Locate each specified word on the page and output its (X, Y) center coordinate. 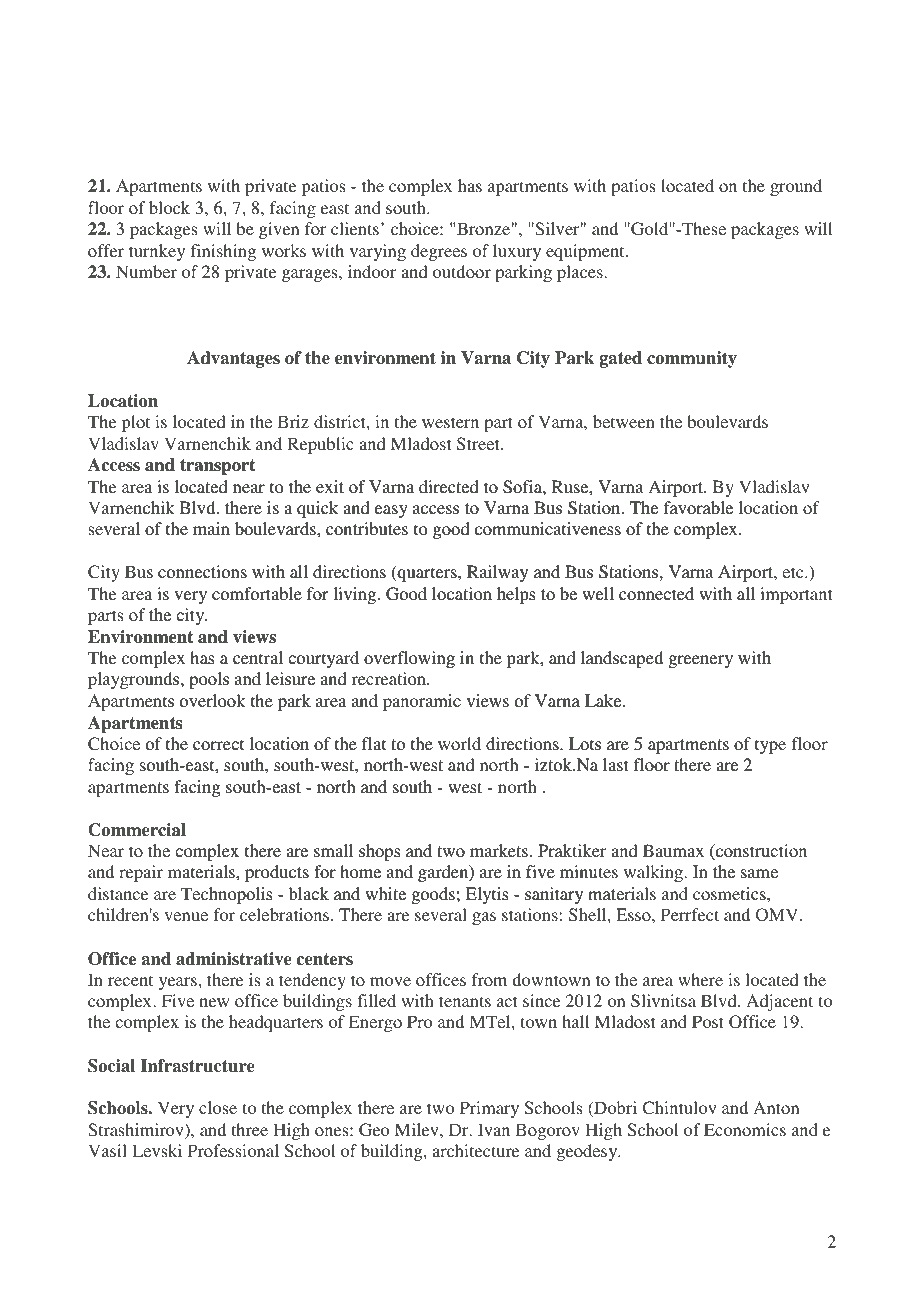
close (218, 1107)
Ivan (494, 1129)
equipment (586, 252)
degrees (439, 252)
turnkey (157, 252)
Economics (745, 1129)
